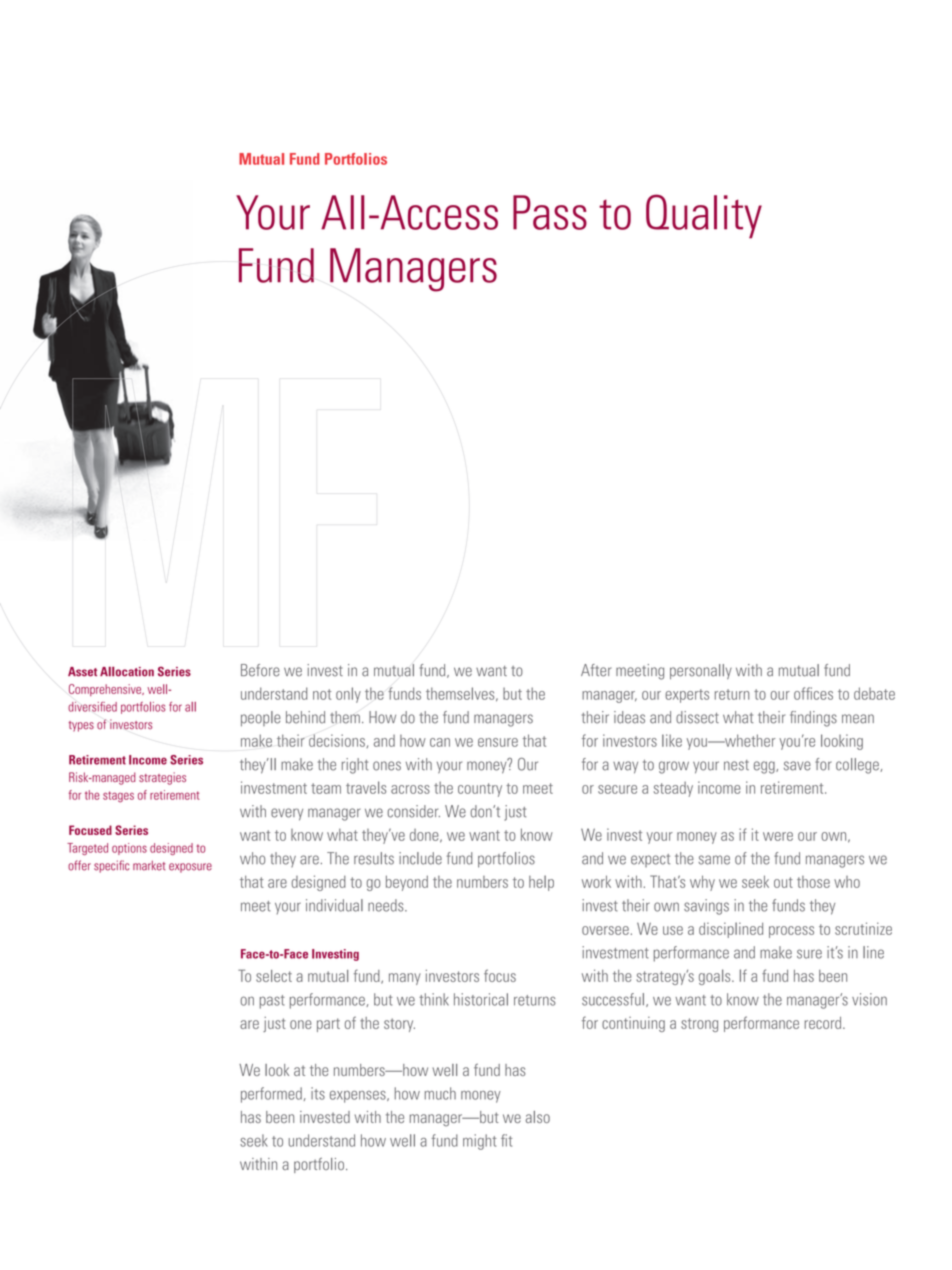 The image size is (952, 1270). I want to click on can, so click(440, 742).
